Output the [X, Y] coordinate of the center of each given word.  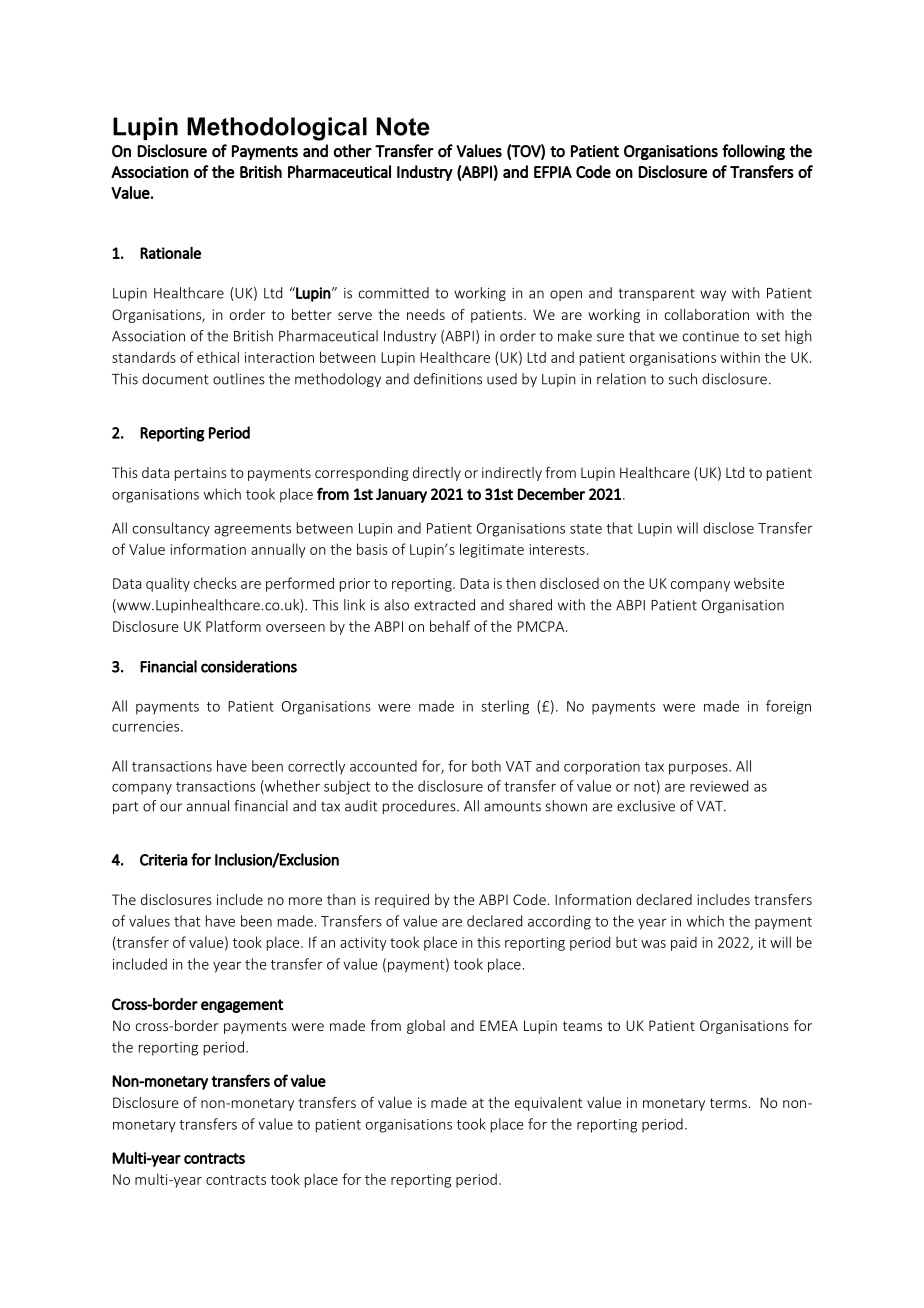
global [426, 1027]
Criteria [164, 860]
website [759, 583]
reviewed [719, 786]
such [682, 379]
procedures [420, 807]
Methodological [277, 129]
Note [403, 126]
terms [728, 1103]
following [753, 152]
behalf [450, 626]
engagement [242, 1006]
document [175, 379]
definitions [448, 379]
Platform [233, 626]
